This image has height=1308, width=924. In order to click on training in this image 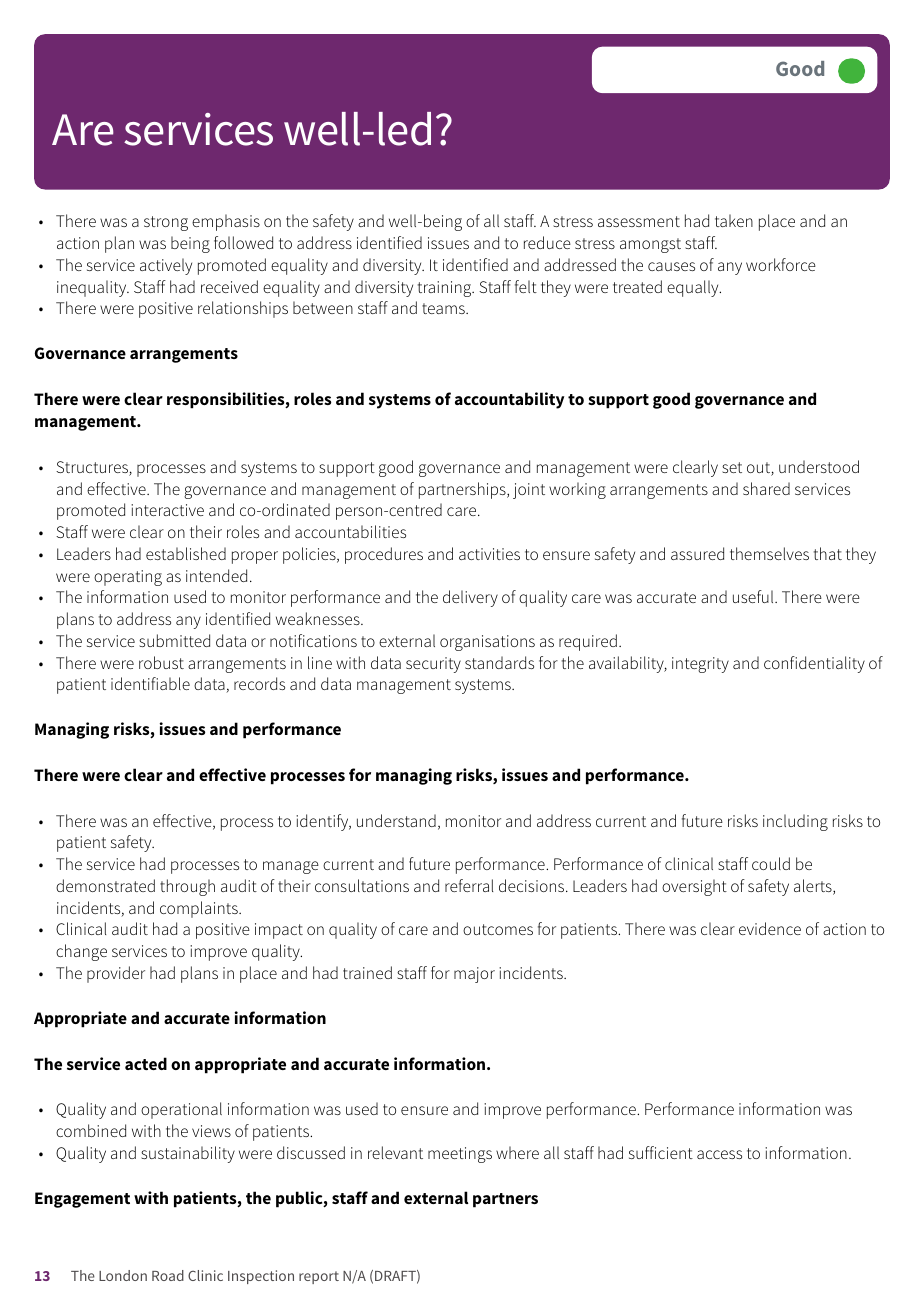, I will do `click(446, 289)`.
